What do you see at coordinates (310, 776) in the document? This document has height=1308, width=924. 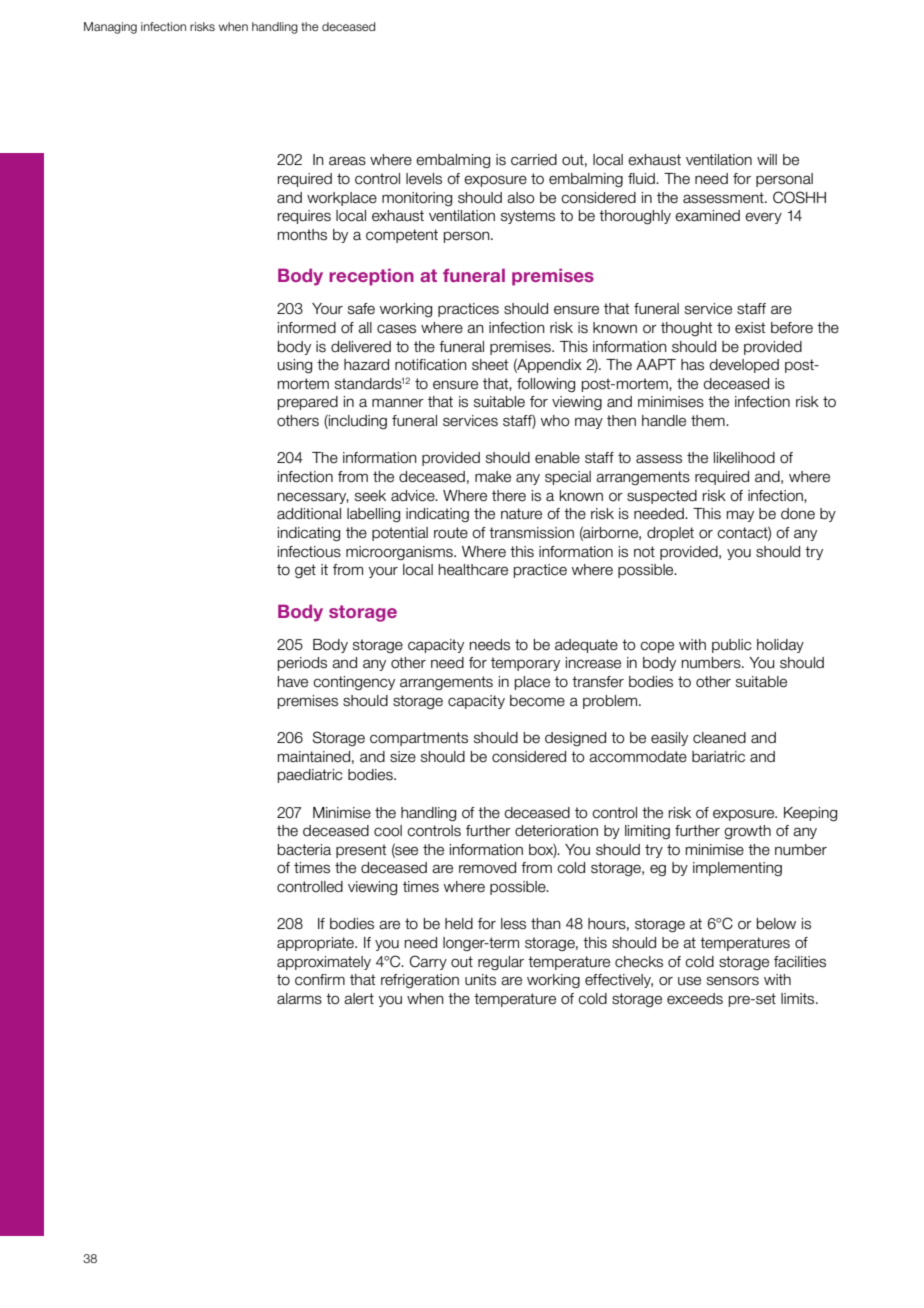 I see `paediatric` at bounding box center [310, 776].
